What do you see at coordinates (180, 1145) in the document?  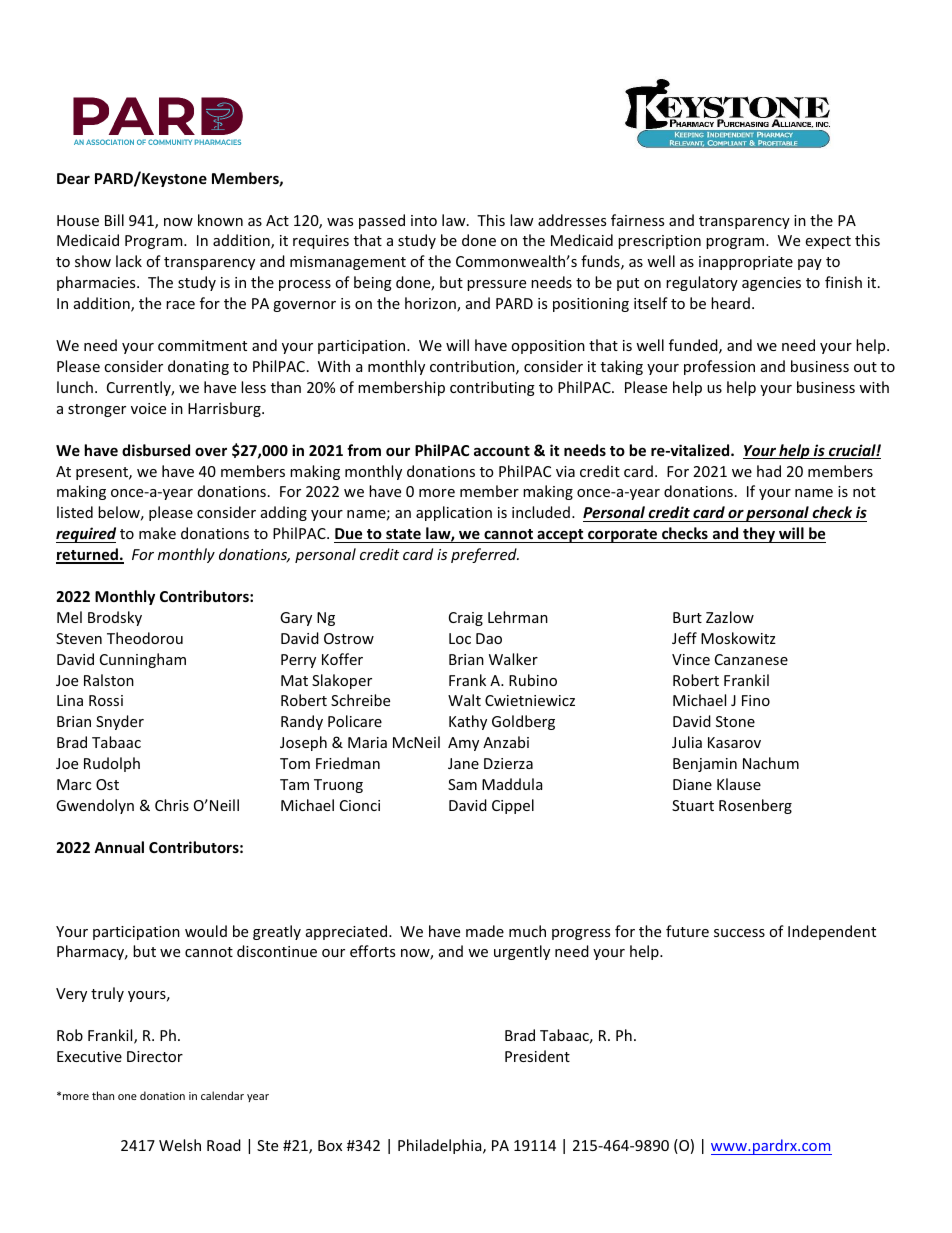 I see `Welsh` at bounding box center [180, 1145].
